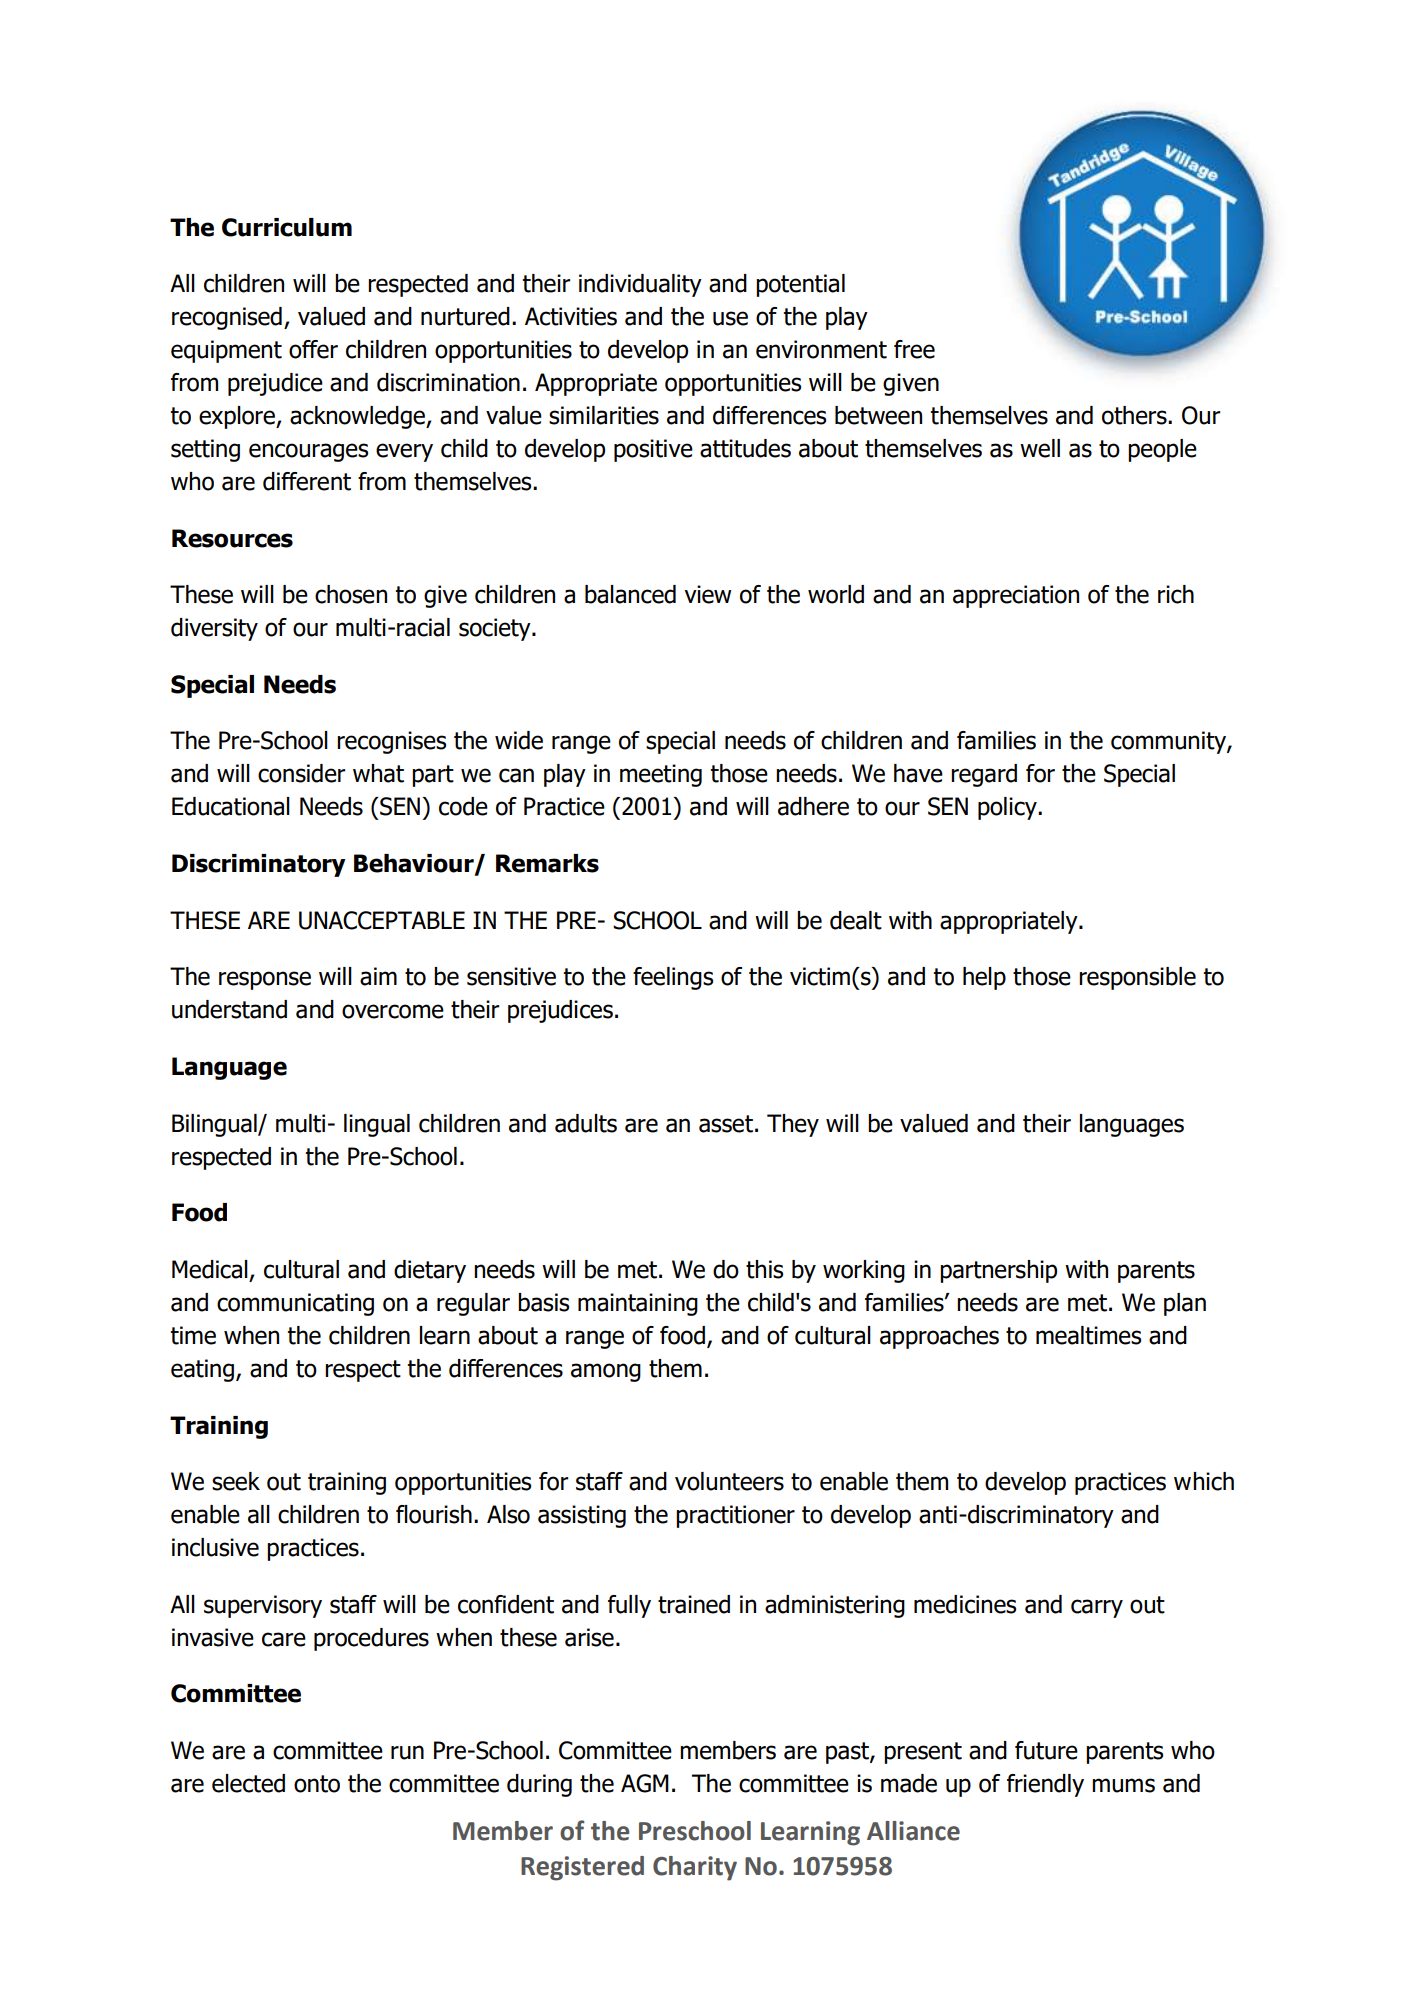 The image size is (1413, 1998). Describe the element at coordinates (317, 1784) in the image. I see `onto` at that location.
